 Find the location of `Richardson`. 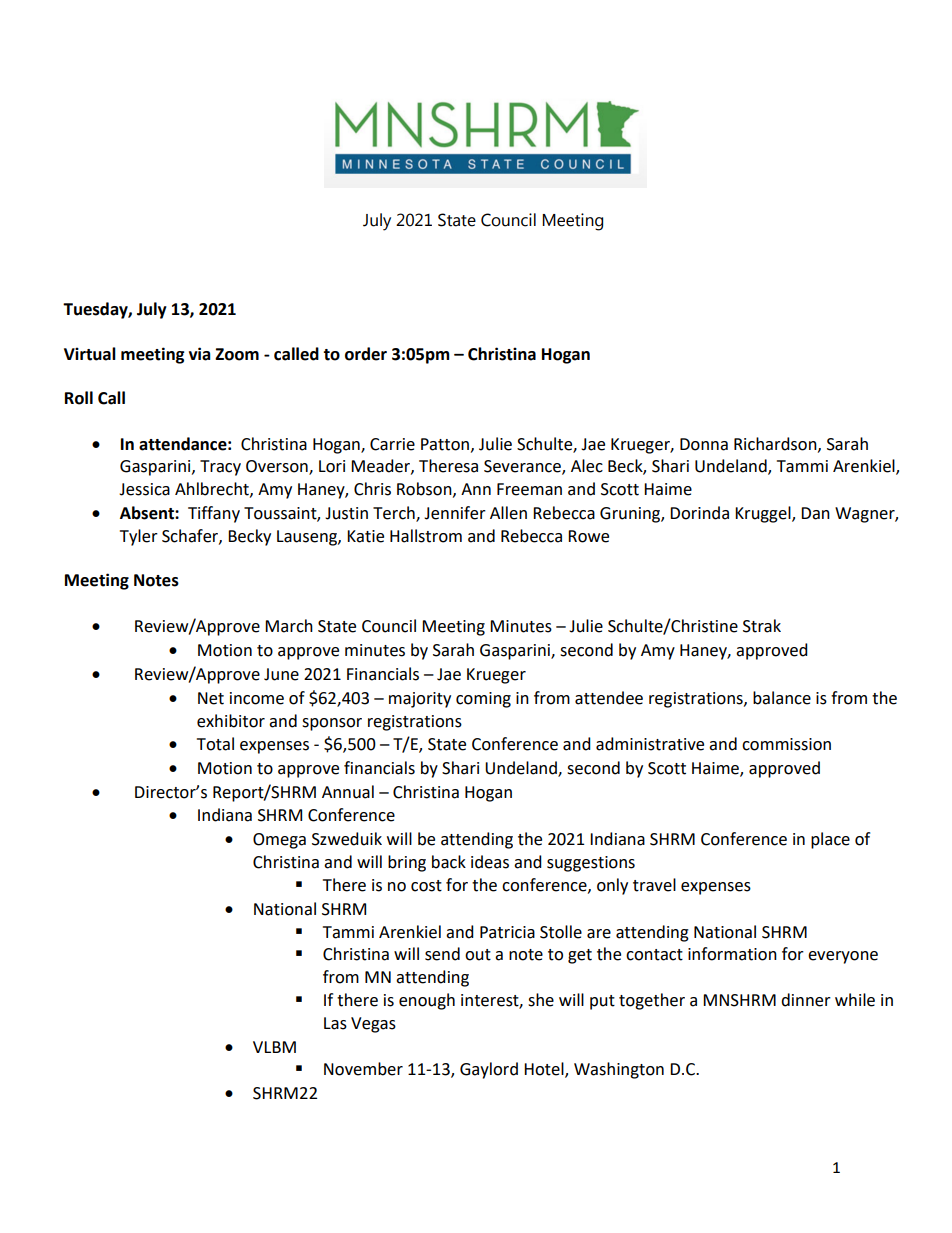

Richardson is located at coordinates (776, 444).
